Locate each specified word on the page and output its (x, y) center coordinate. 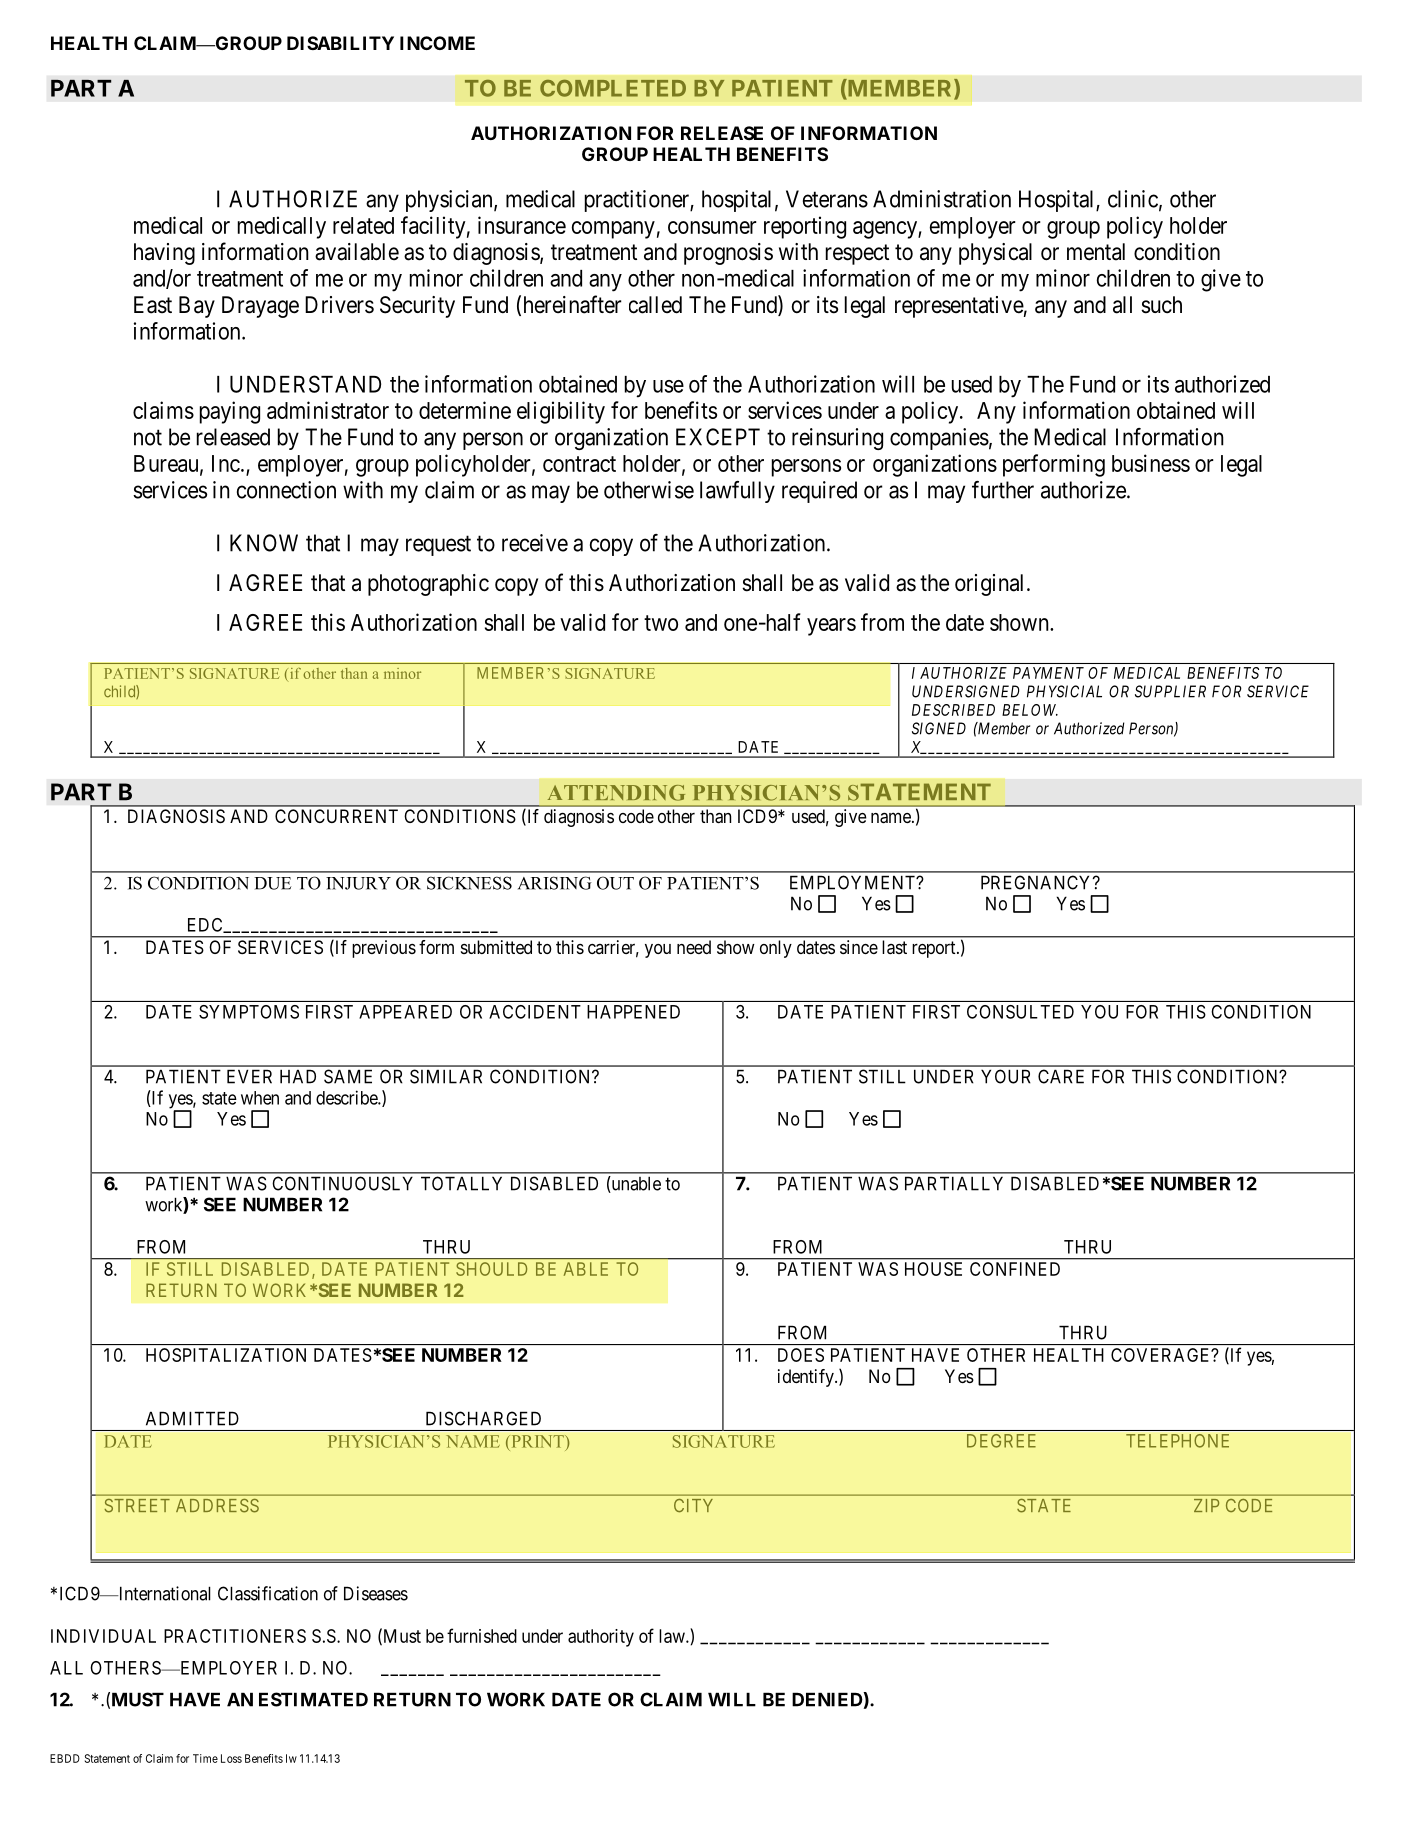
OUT (615, 883)
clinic (1133, 199)
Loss (231, 1758)
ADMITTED (192, 1418)
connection (286, 490)
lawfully (737, 492)
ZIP (1206, 1505)
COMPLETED (613, 88)
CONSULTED (1020, 1012)
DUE (272, 883)
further (1003, 490)
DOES (801, 1355)
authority (601, 1638)
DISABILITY (340, 43)
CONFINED (1015, 1269)
